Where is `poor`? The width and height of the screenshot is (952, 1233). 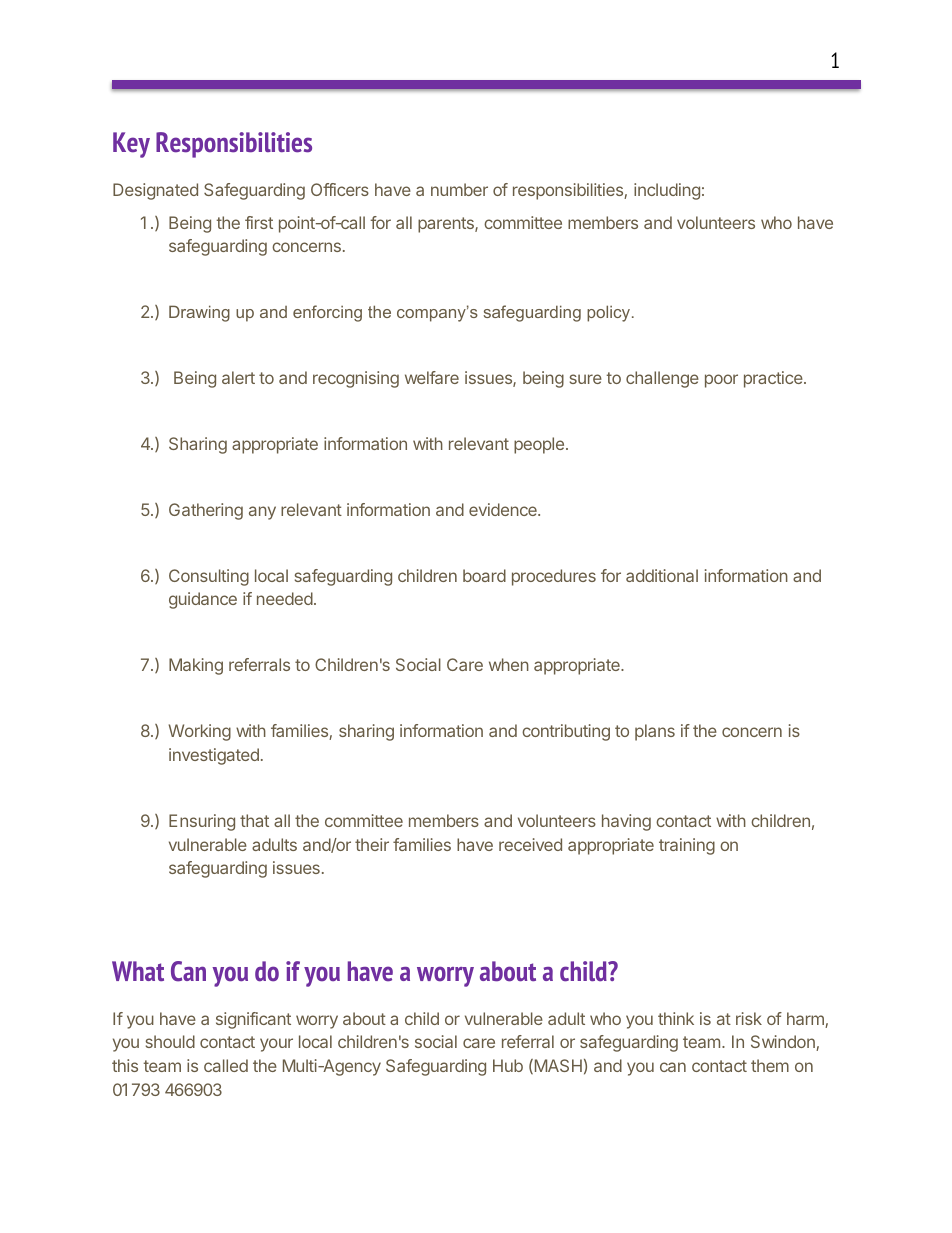 poor is located at coordinates (721, 381).
